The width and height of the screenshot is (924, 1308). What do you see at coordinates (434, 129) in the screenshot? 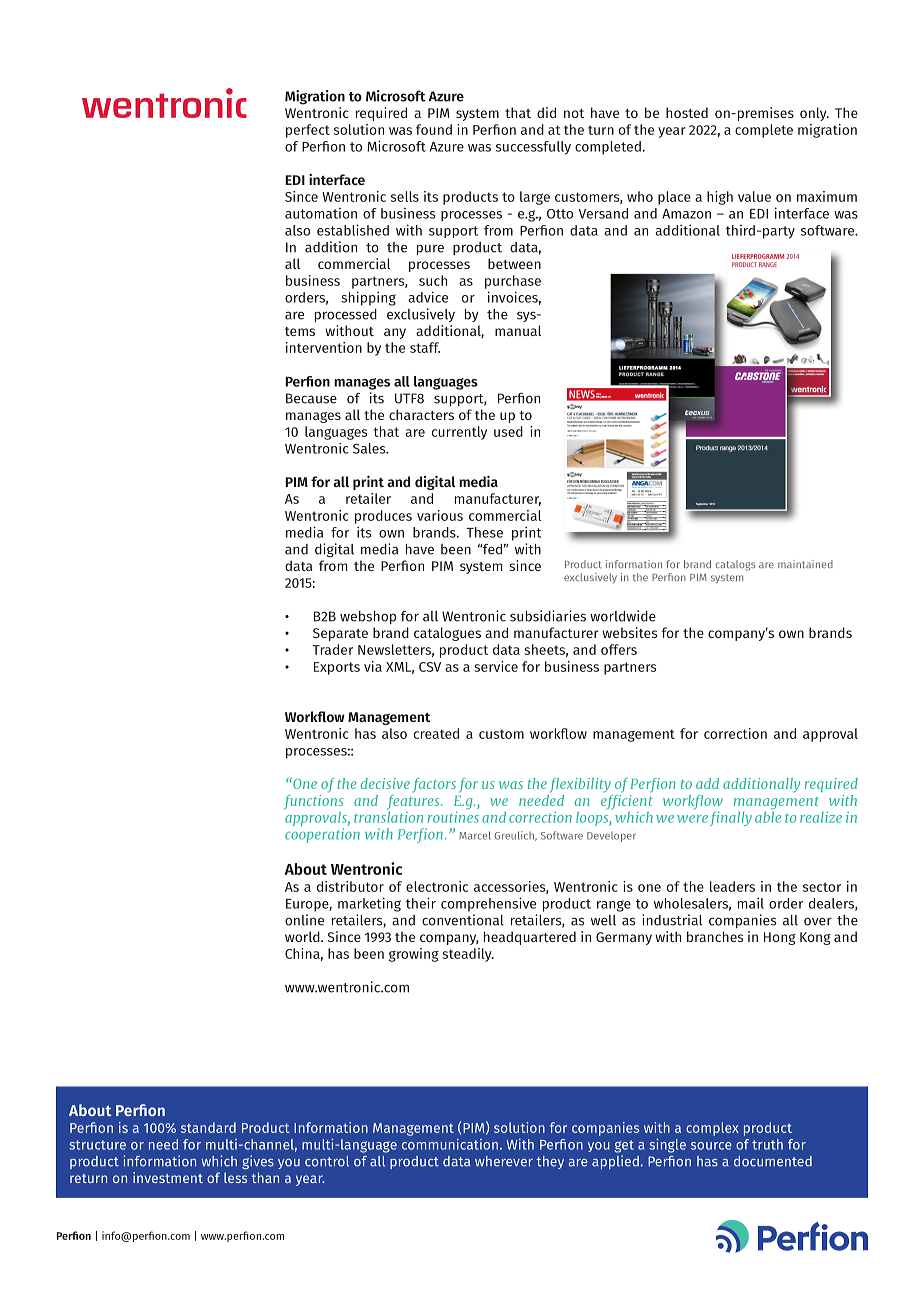
I see `found` at bounding box center [434, 129].
